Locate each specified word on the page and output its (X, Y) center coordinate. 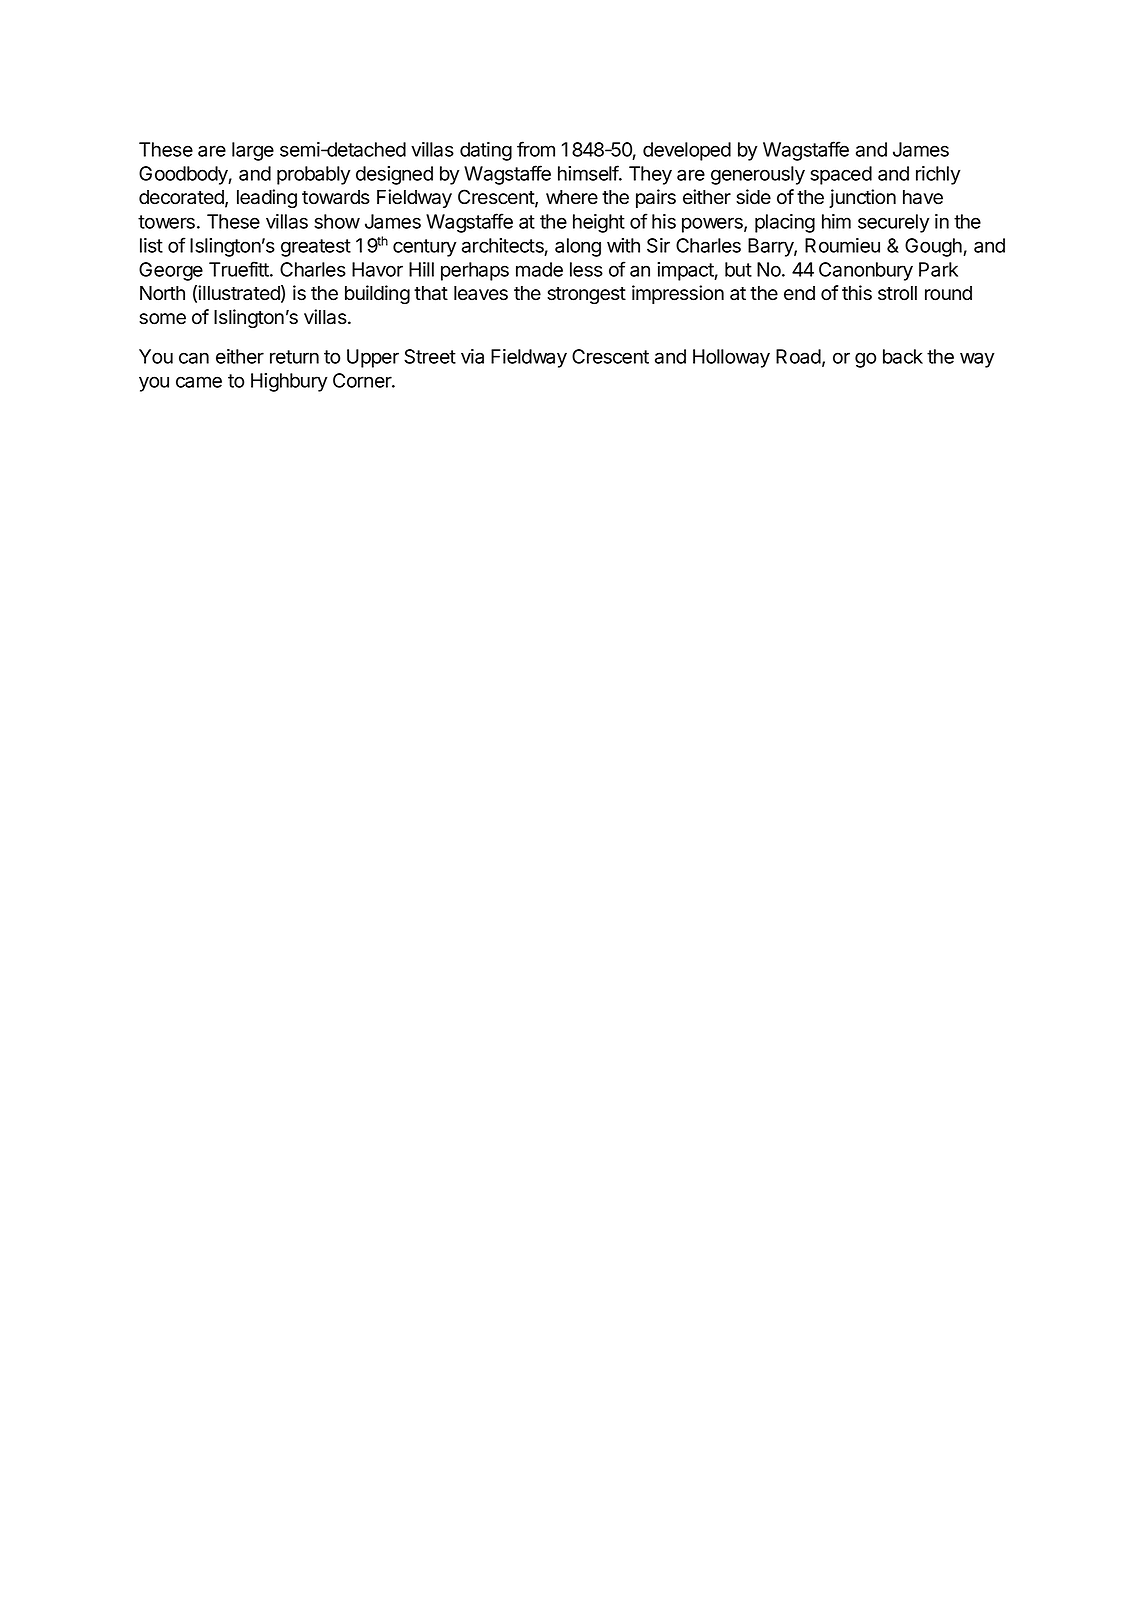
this (857, 293)
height (599, 223)
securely (893, 223)
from (536, 149)
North (162, 293)
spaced (841, 175)
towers (166, 222)
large (253, 151)
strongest (586, 296)
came (199, 382)
